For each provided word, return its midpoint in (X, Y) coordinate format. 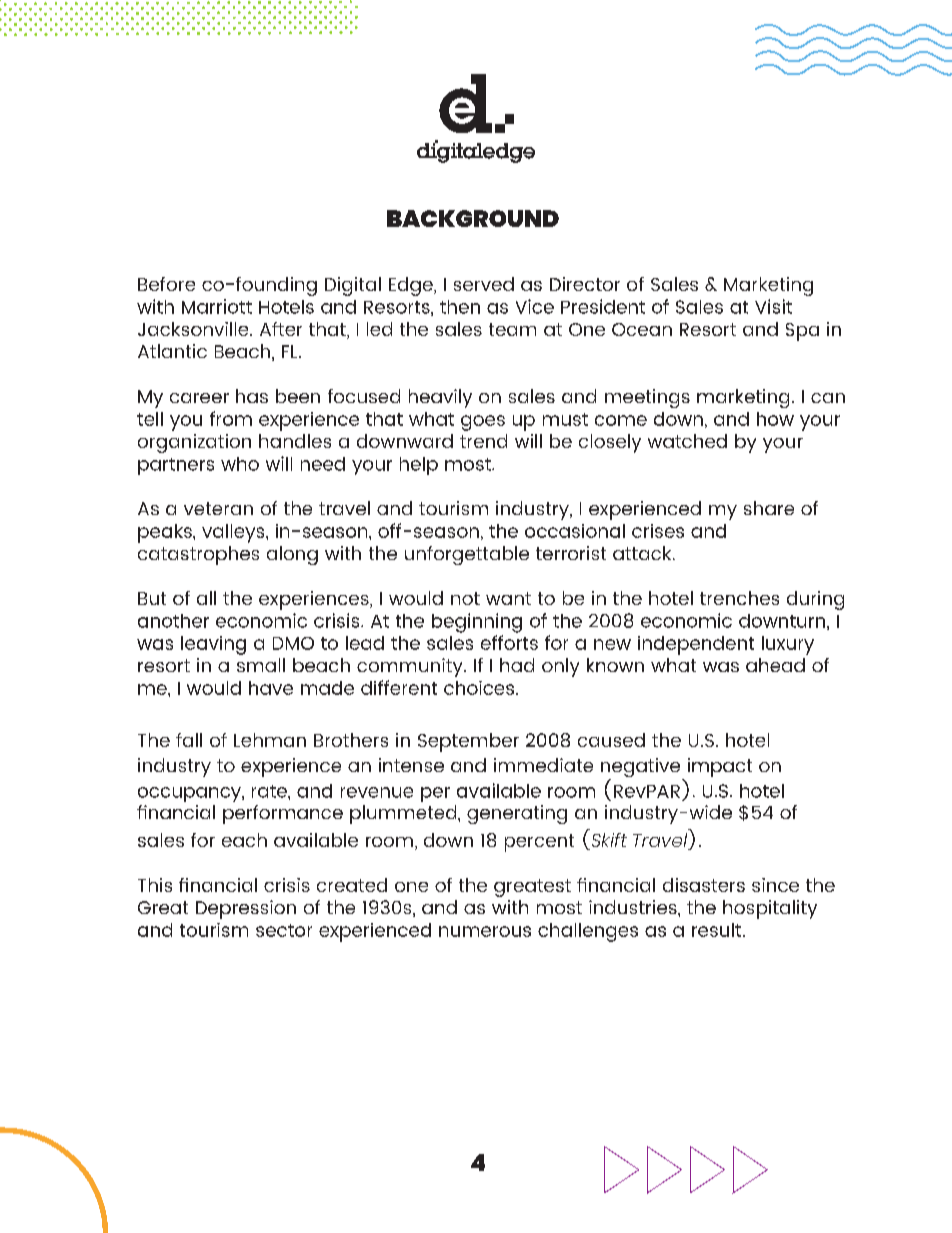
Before (166, 284)
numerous (485, 931)
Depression (246, 909)
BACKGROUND (473, 218)
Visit (773, 306)
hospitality (770, 909)
